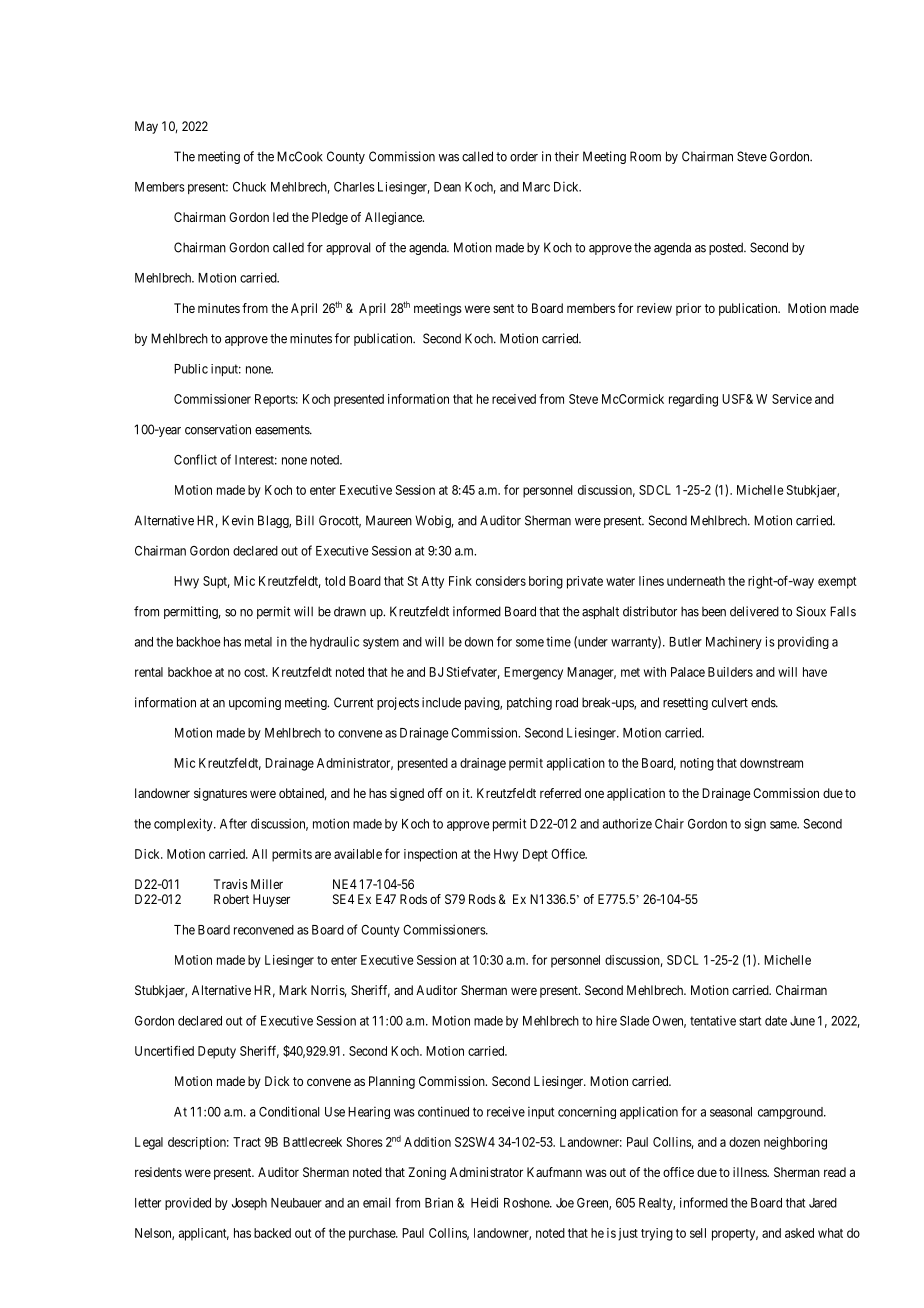 The width and height of the image is (924, 1308). What do you see at coordinates (524, 156) in the image?
I see `order` at bounding box center [524, 156].
